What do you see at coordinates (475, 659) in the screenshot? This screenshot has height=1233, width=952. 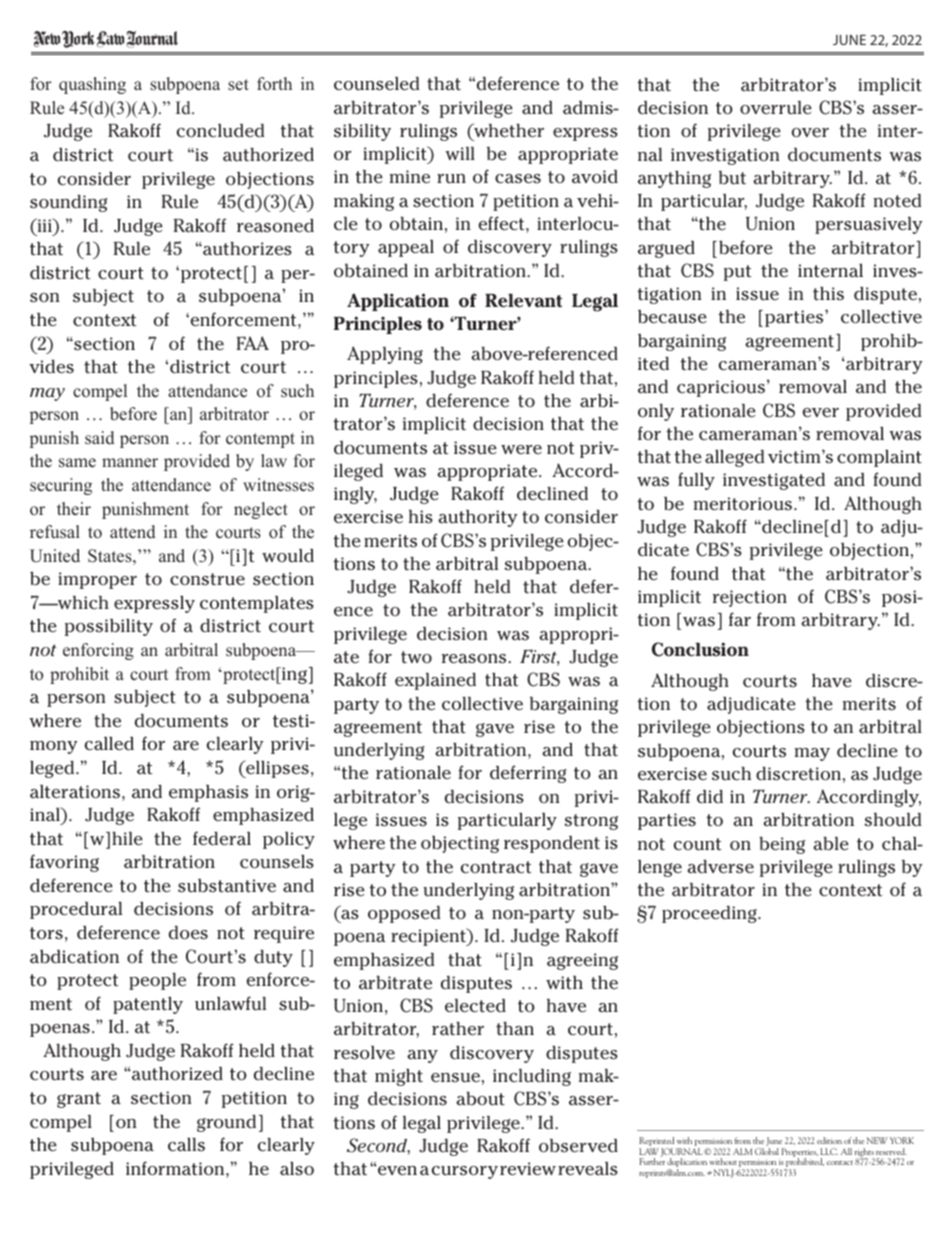 I see `reasons` at bounding box center [475, 659].
